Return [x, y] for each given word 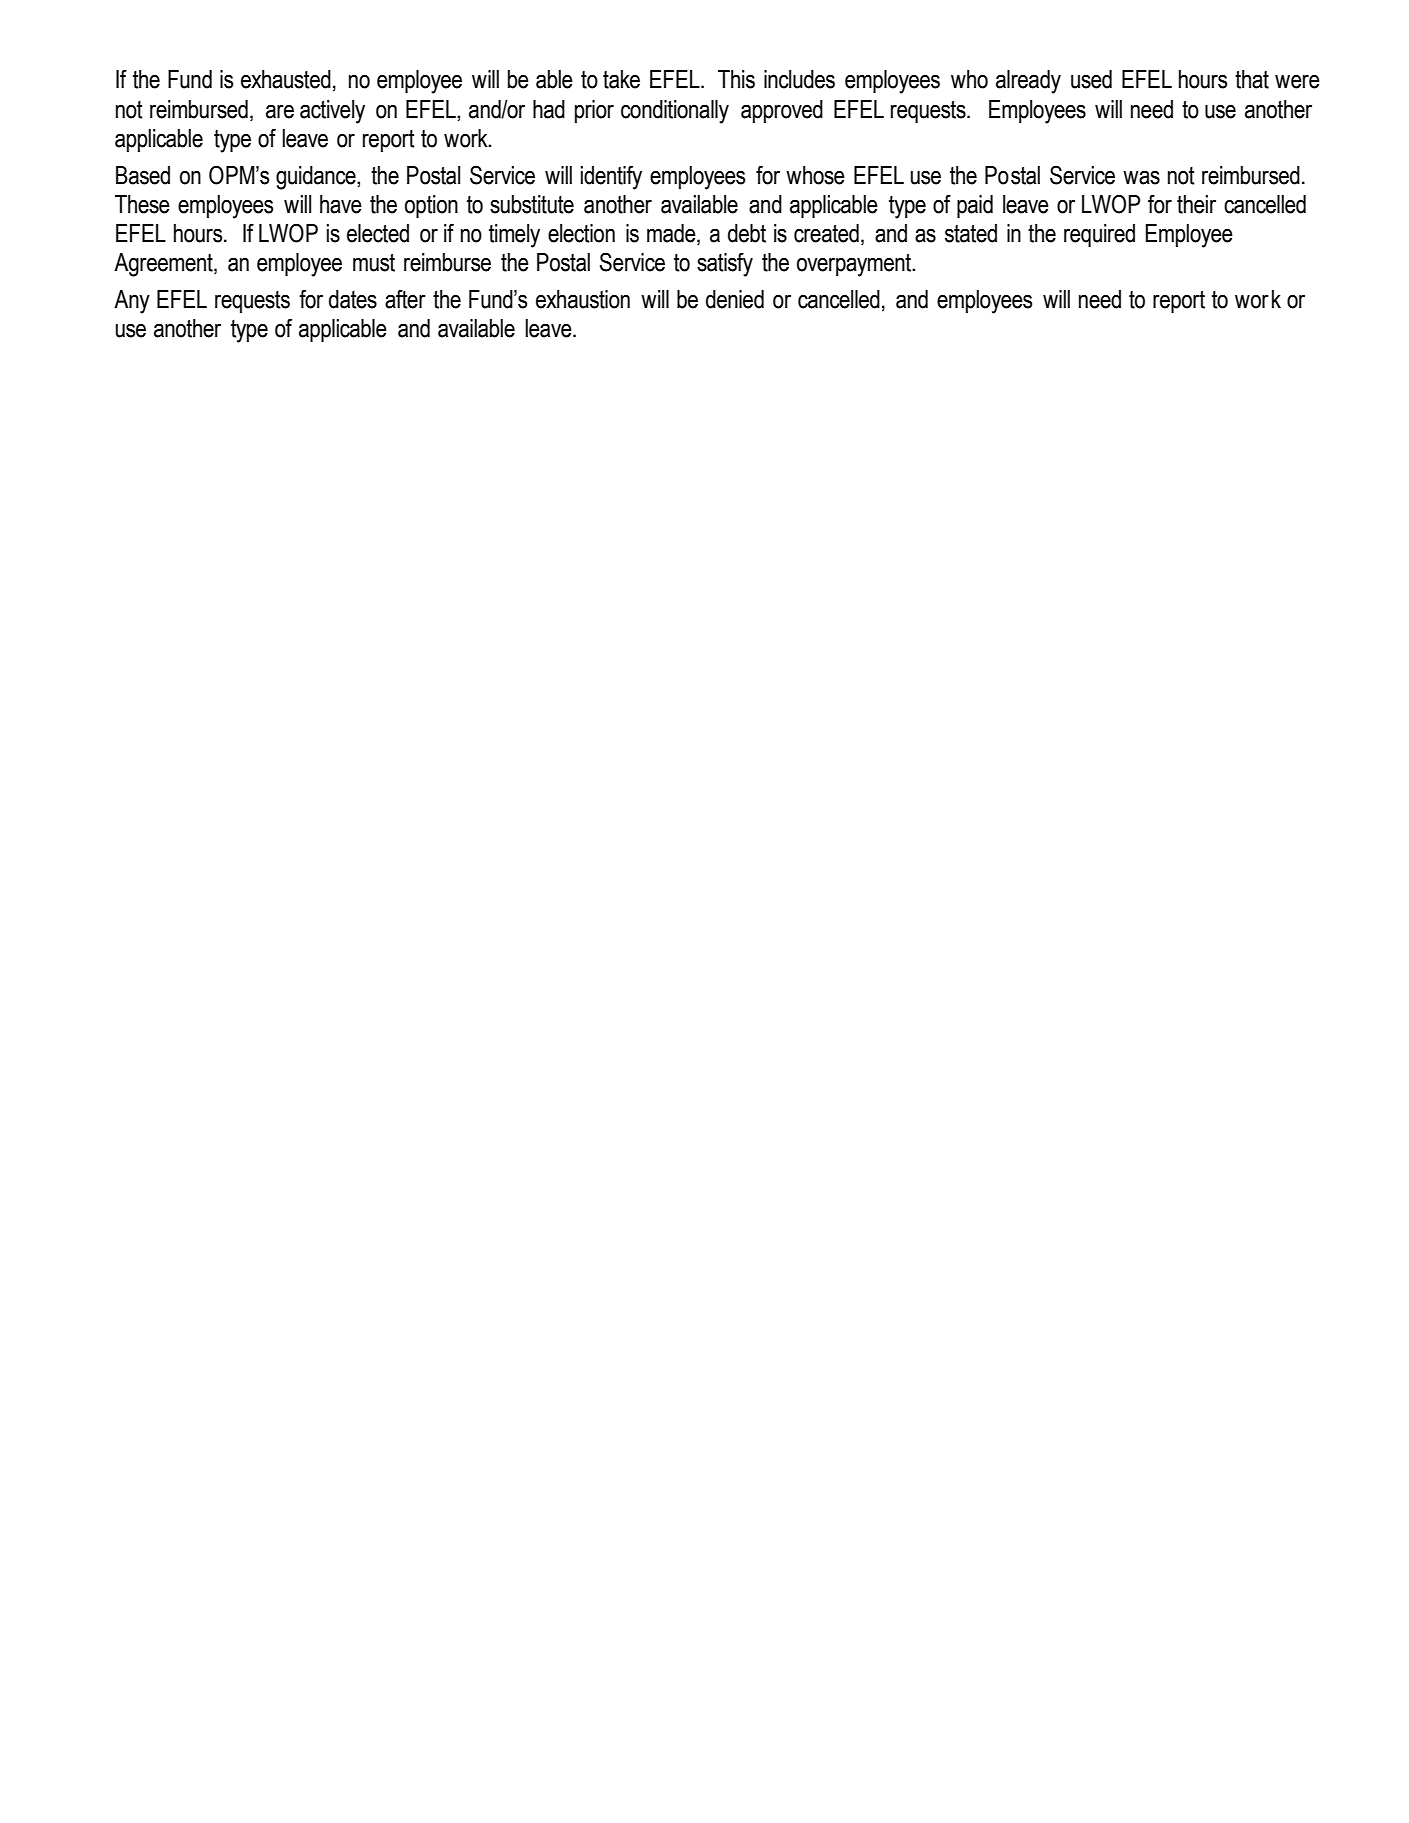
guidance [317, 178]
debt [747, 233]
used [1091, 79]
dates [353, 299]
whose [815, 175]
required [1099, 235]
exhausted [286, 79]
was [1141, 177]
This [736, 79]
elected [378, 233]
